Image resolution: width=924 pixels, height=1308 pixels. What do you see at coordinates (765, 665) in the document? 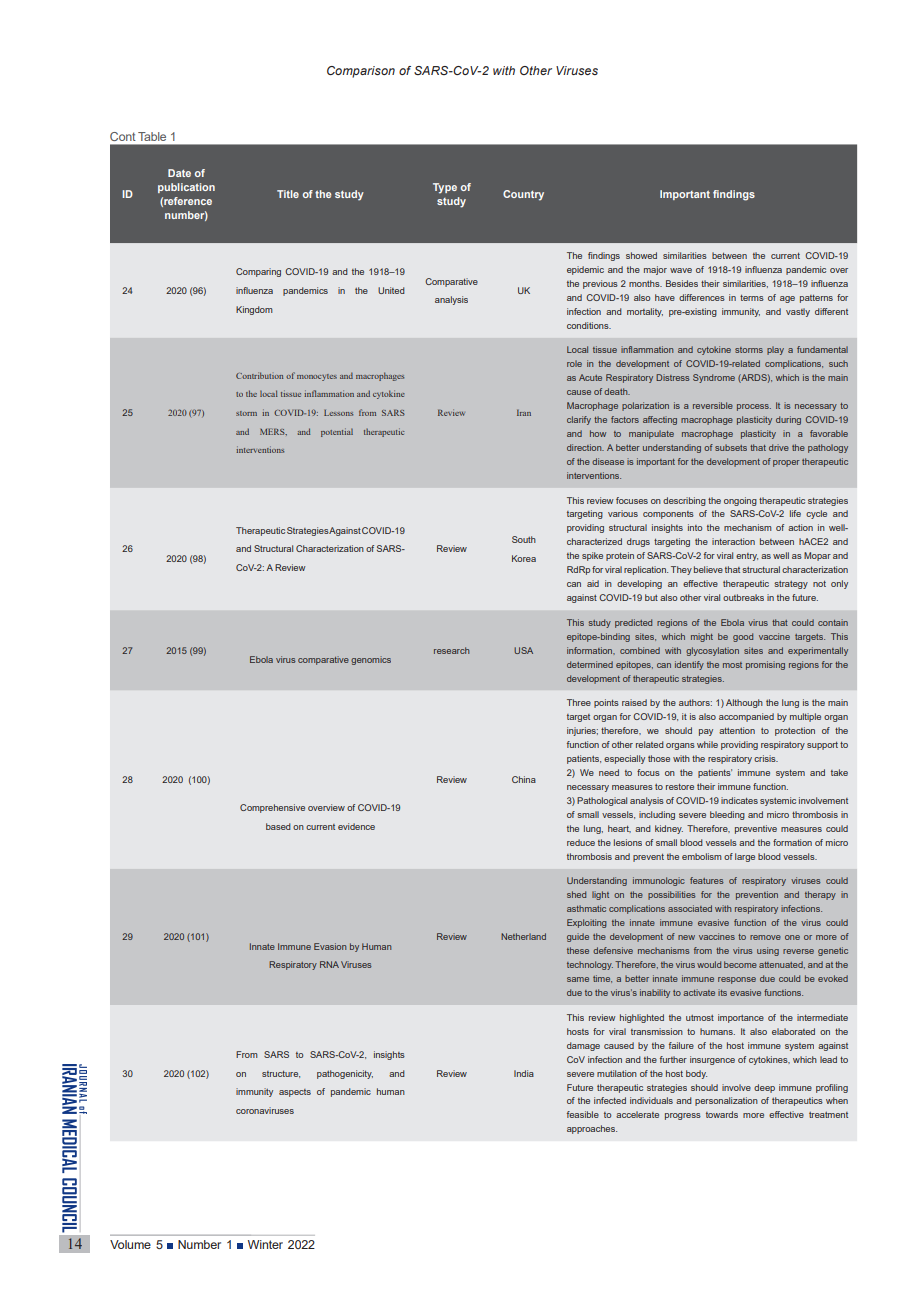
I see `promising` at bounding box center [765, 665].
